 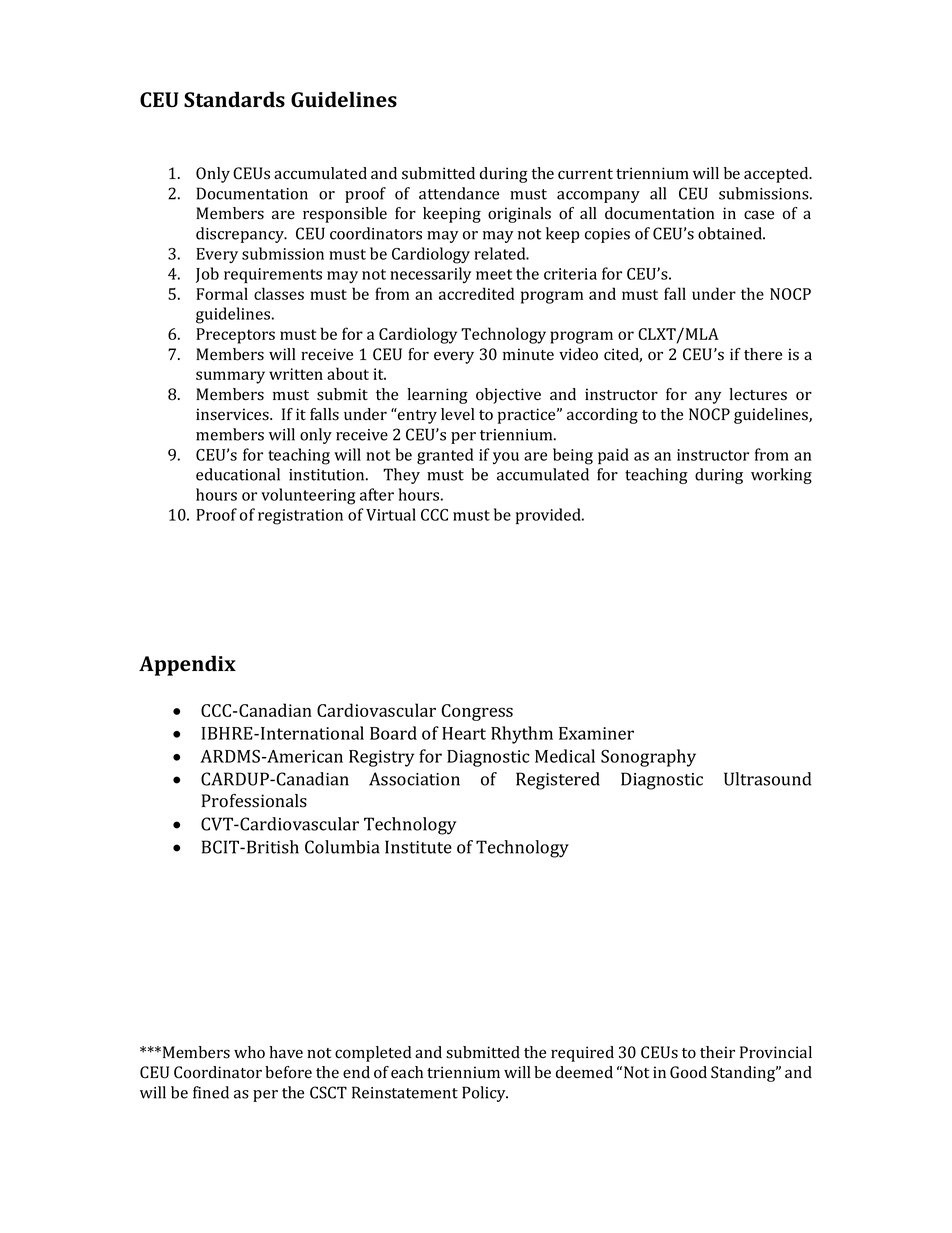 What do you see at coordinates (238, 474) in the screenshot?
I see `educational` at bounding box center [238, 474].
